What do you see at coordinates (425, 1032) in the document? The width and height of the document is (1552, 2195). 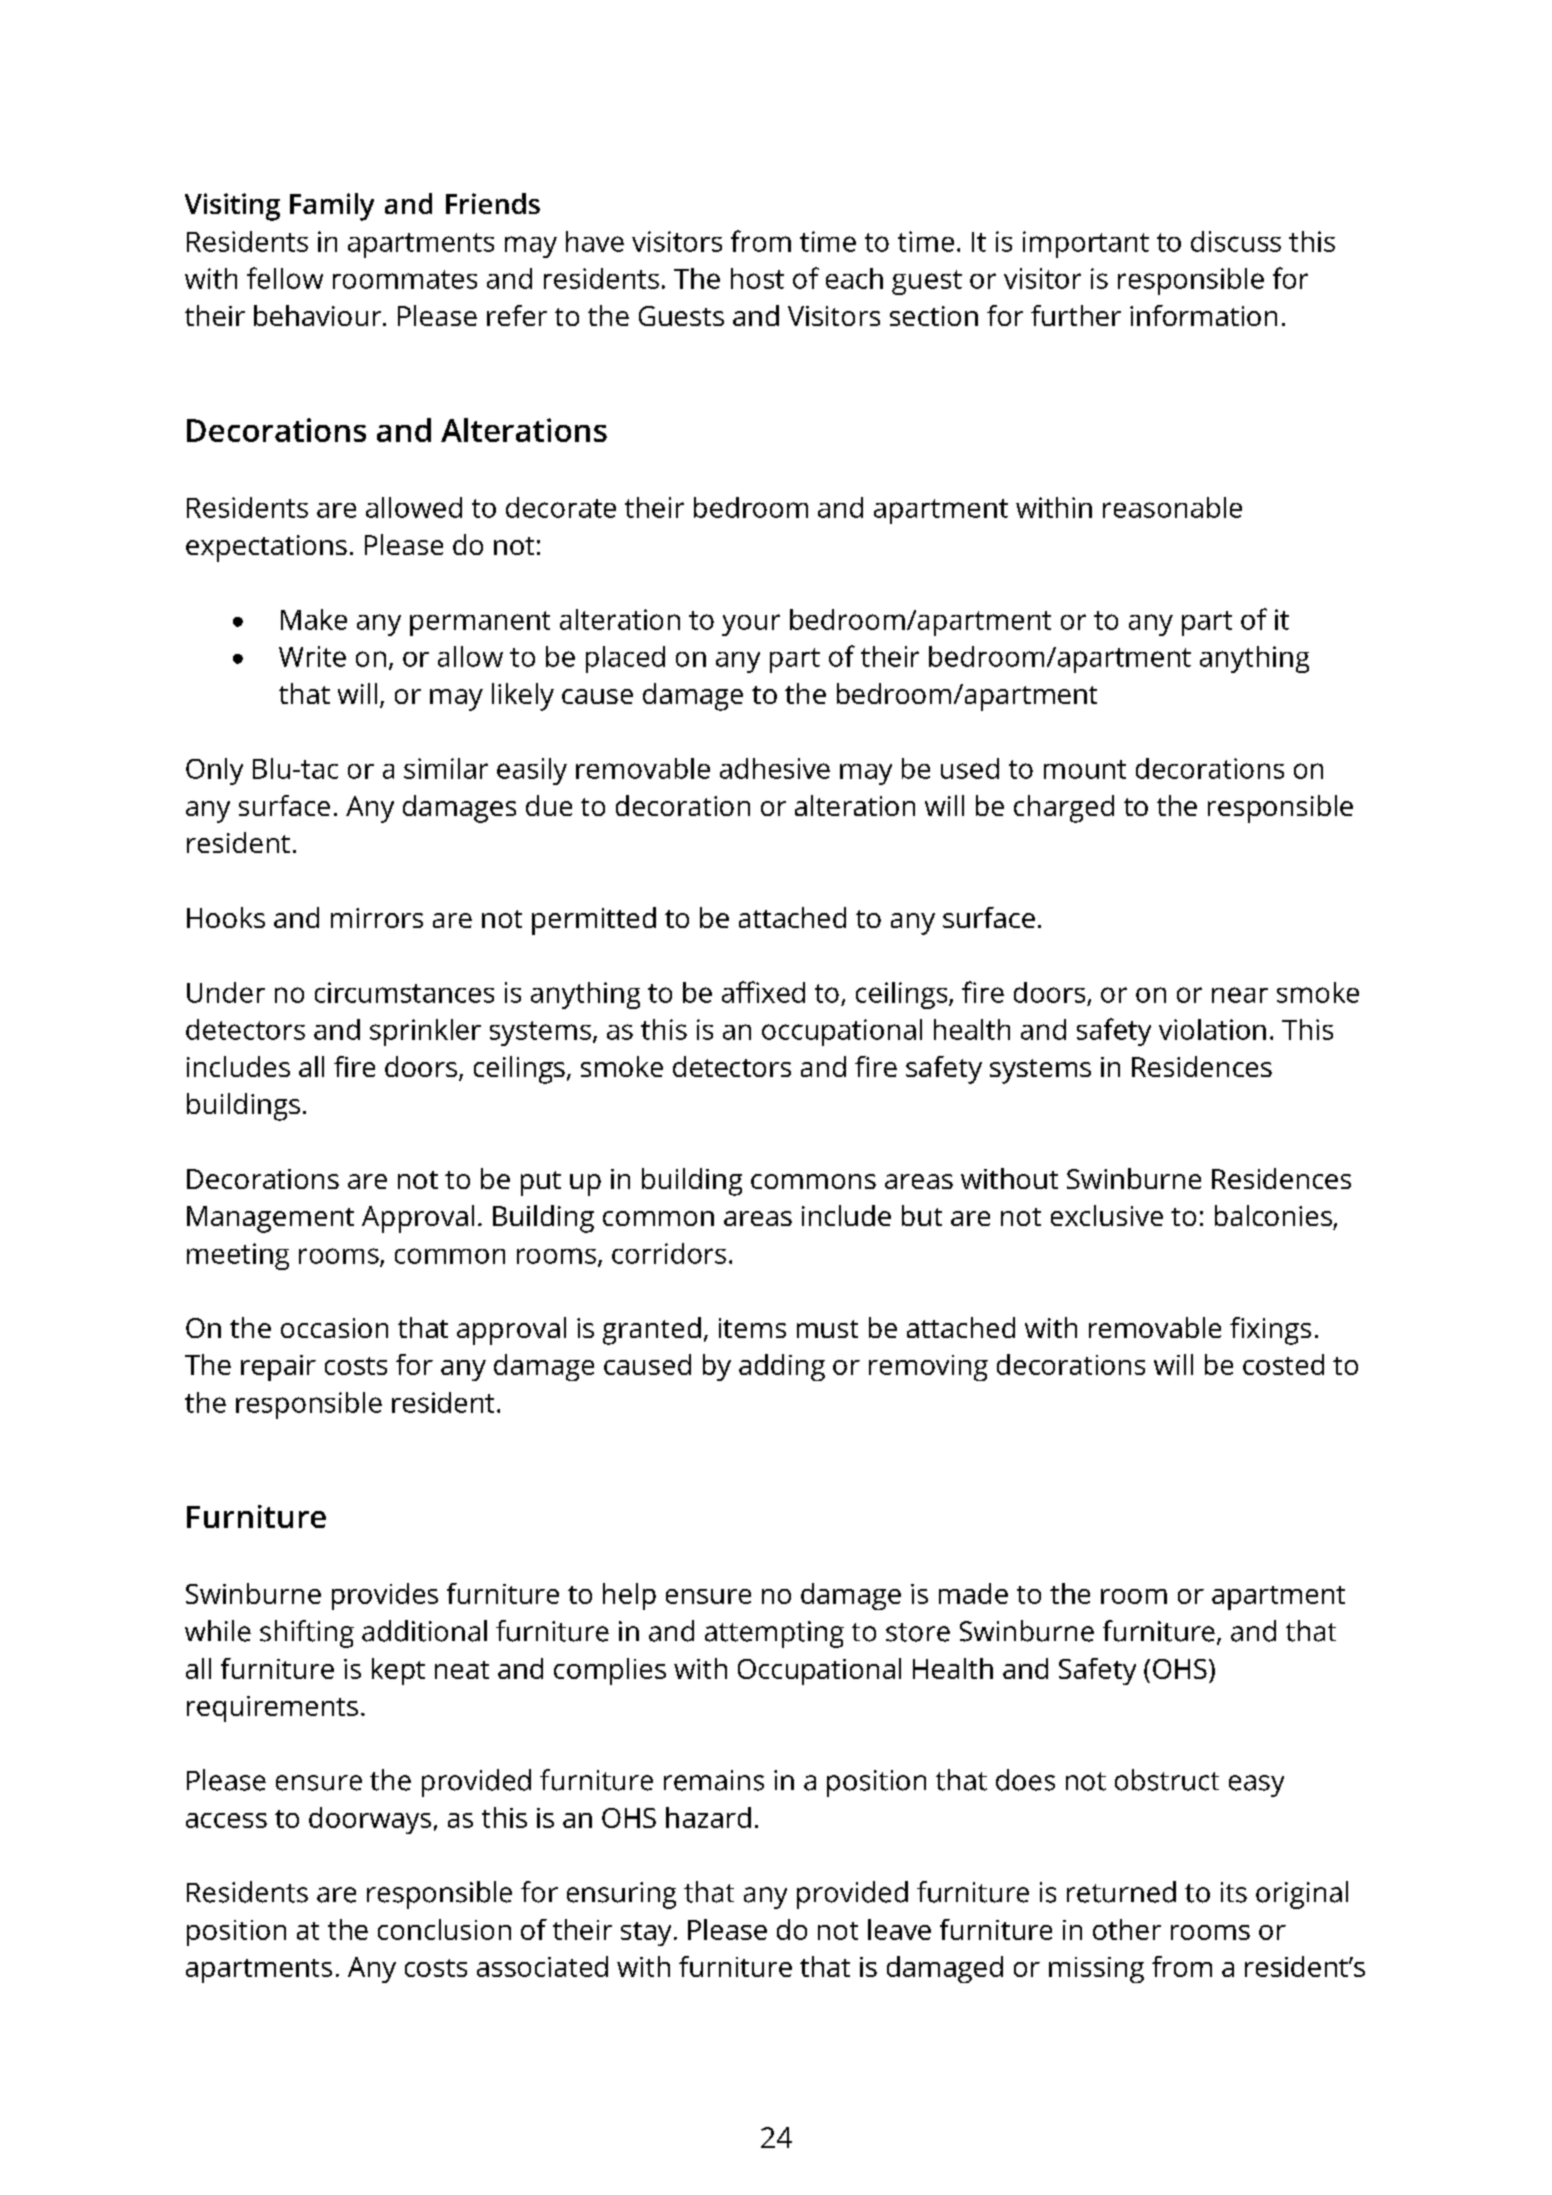 I see `sprinkler` at bounding box center [425, 1032].
